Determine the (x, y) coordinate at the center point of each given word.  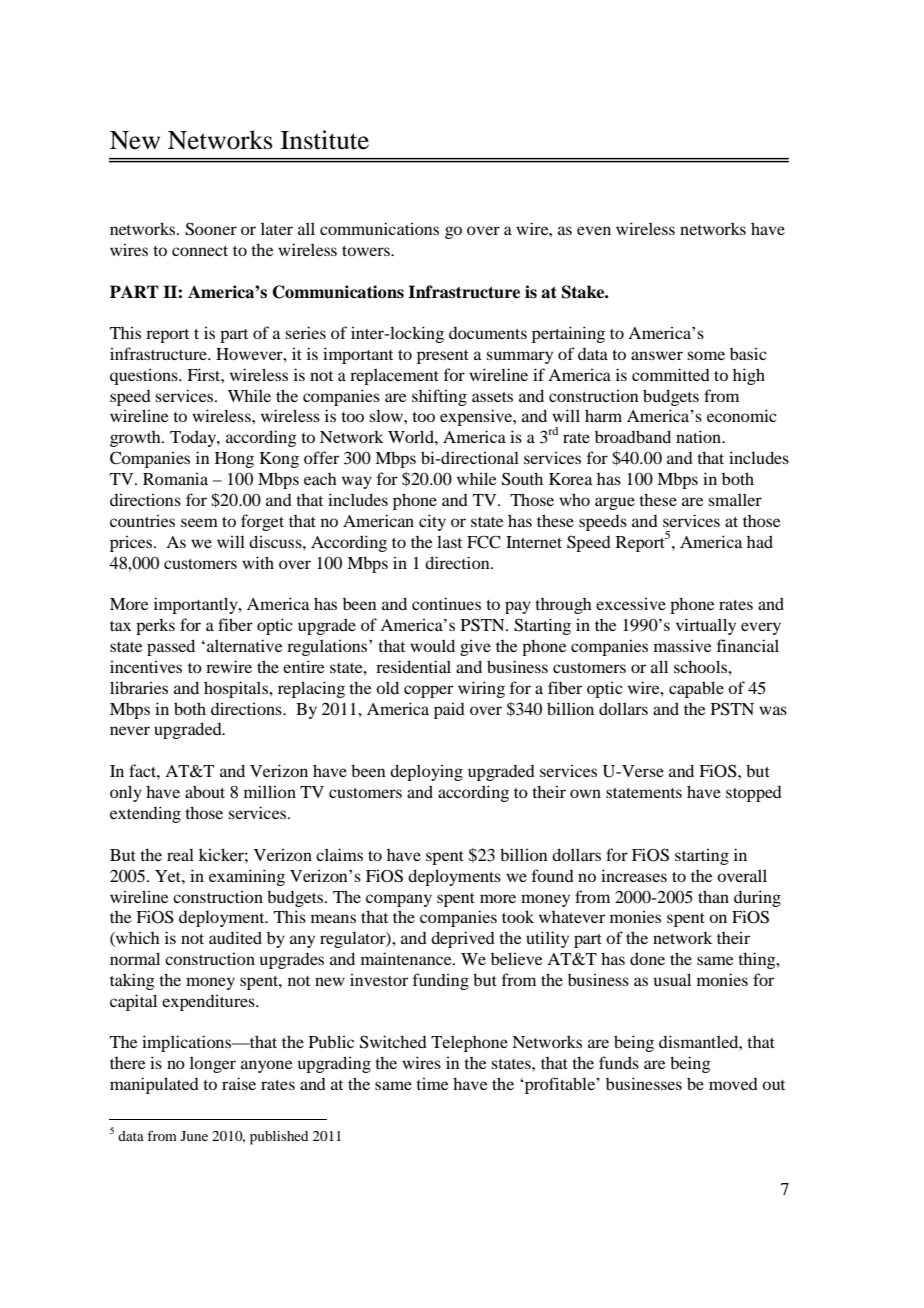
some (706, 355)
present (443, 357)
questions (145, 376)
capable (696, 689)
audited (235, 937)
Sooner (211, 229)
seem (199, 522)
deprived (463, 939)
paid (449, 710)
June (194, 1136)
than (713, 896)
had (760, 541)
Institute (325, 140)
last (449, 541)
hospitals (237, 689)
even (594, 230)
